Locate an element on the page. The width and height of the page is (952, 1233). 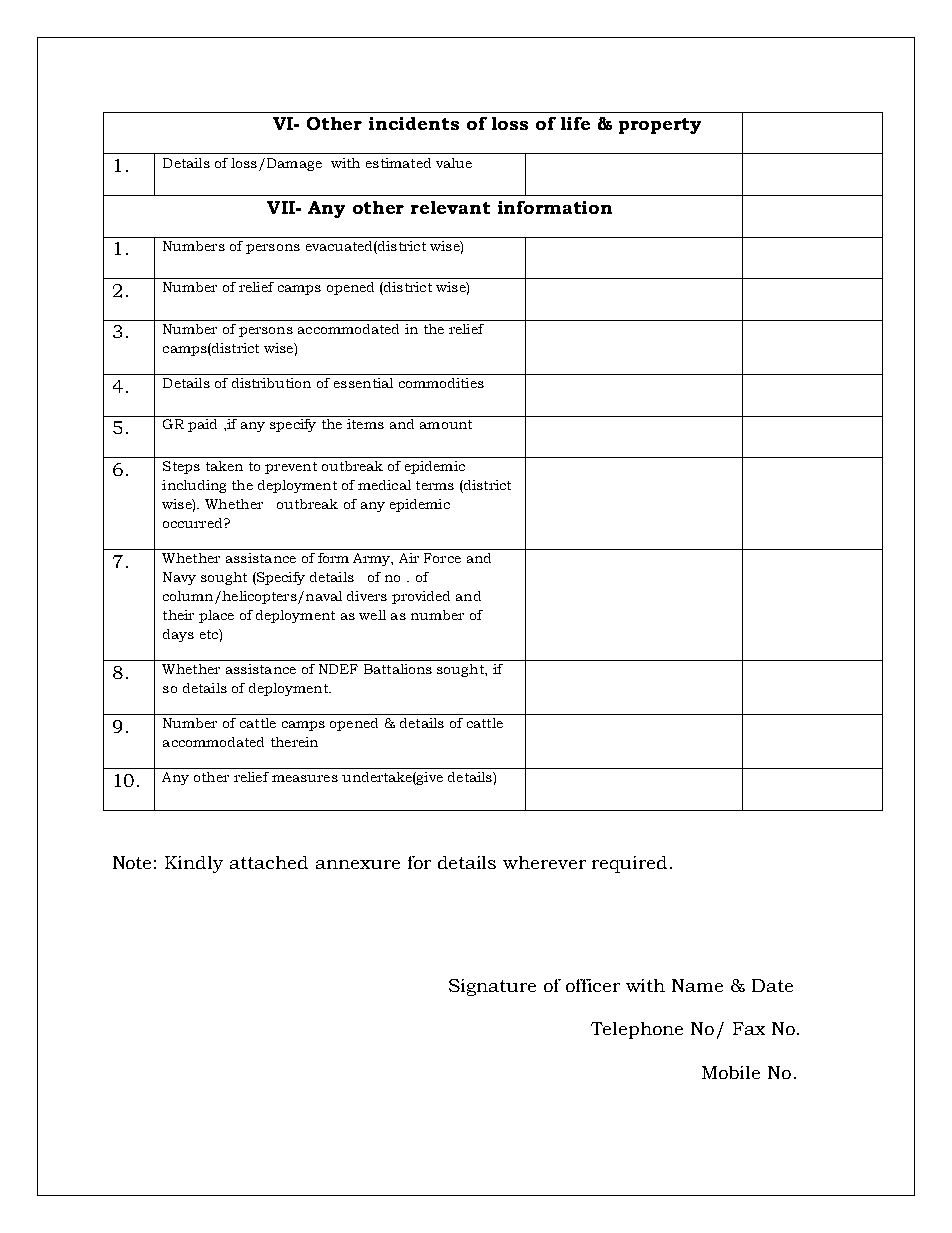
place is located at coordinates (216, 616).
